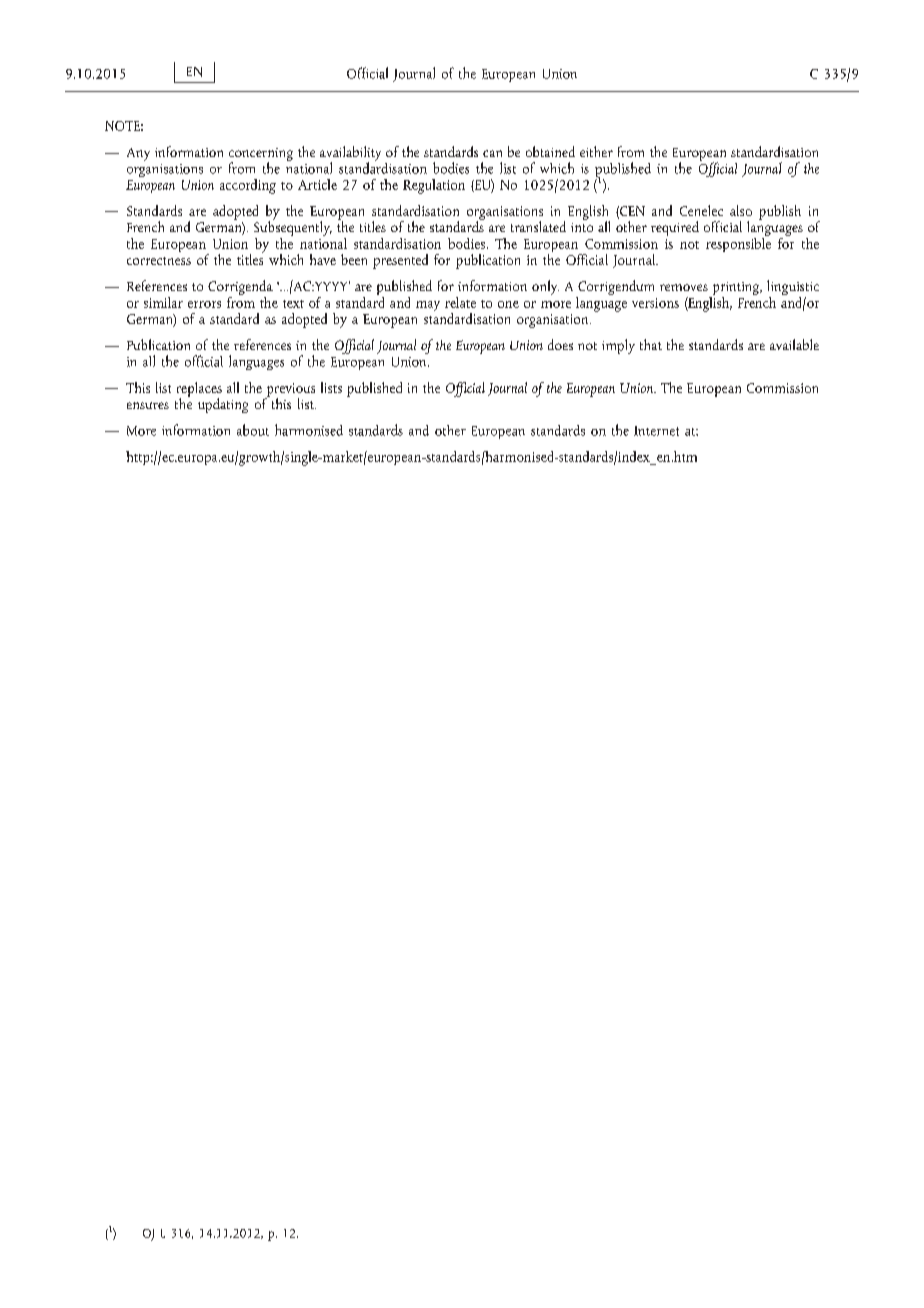 This screenshot has width=924, height=1308. What do you see at coordinates (560, 344) in the screenshot?
I see `does` at bounding box center [560, 344].
